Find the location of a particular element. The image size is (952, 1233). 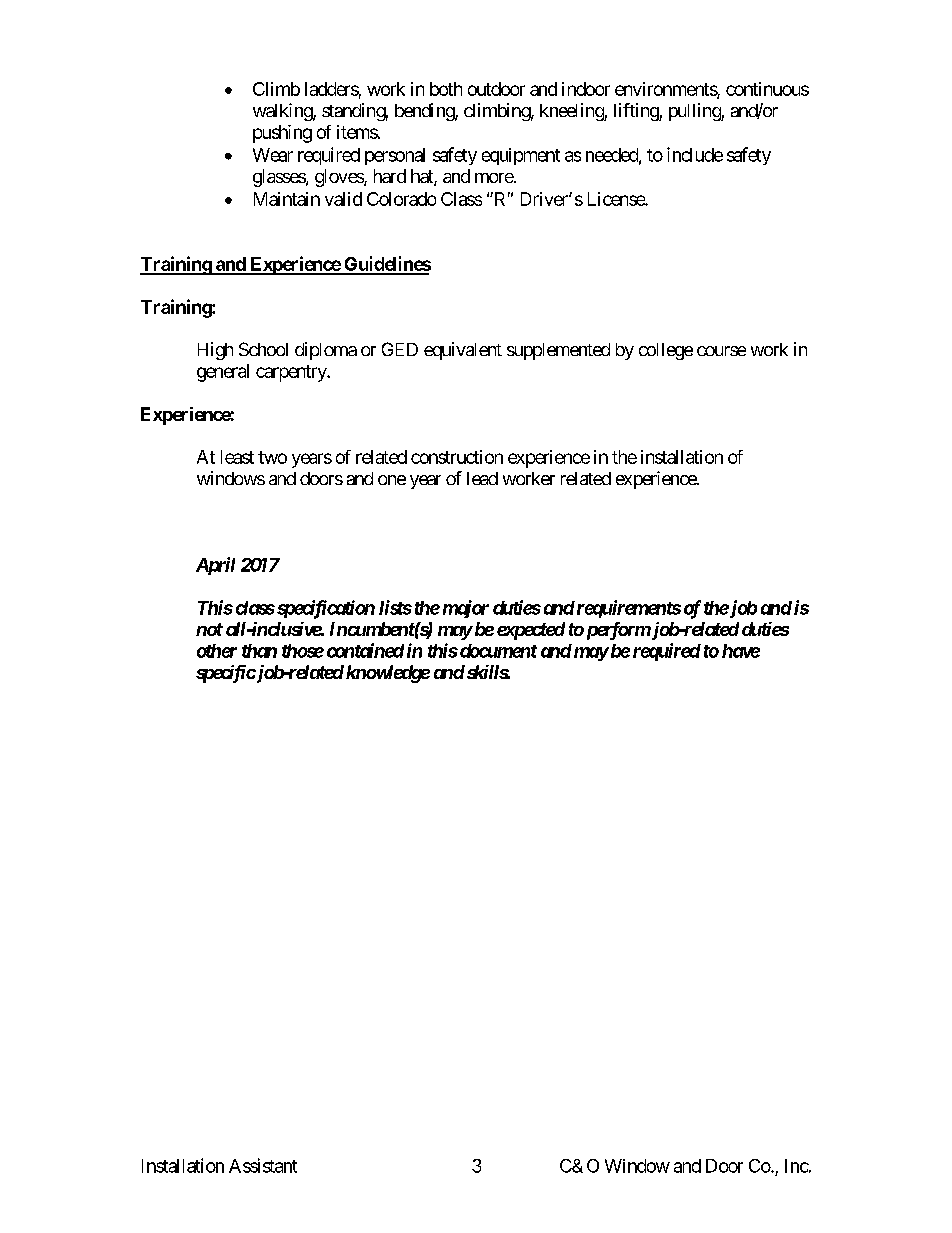

expected is located at coordinates (531, 631).
